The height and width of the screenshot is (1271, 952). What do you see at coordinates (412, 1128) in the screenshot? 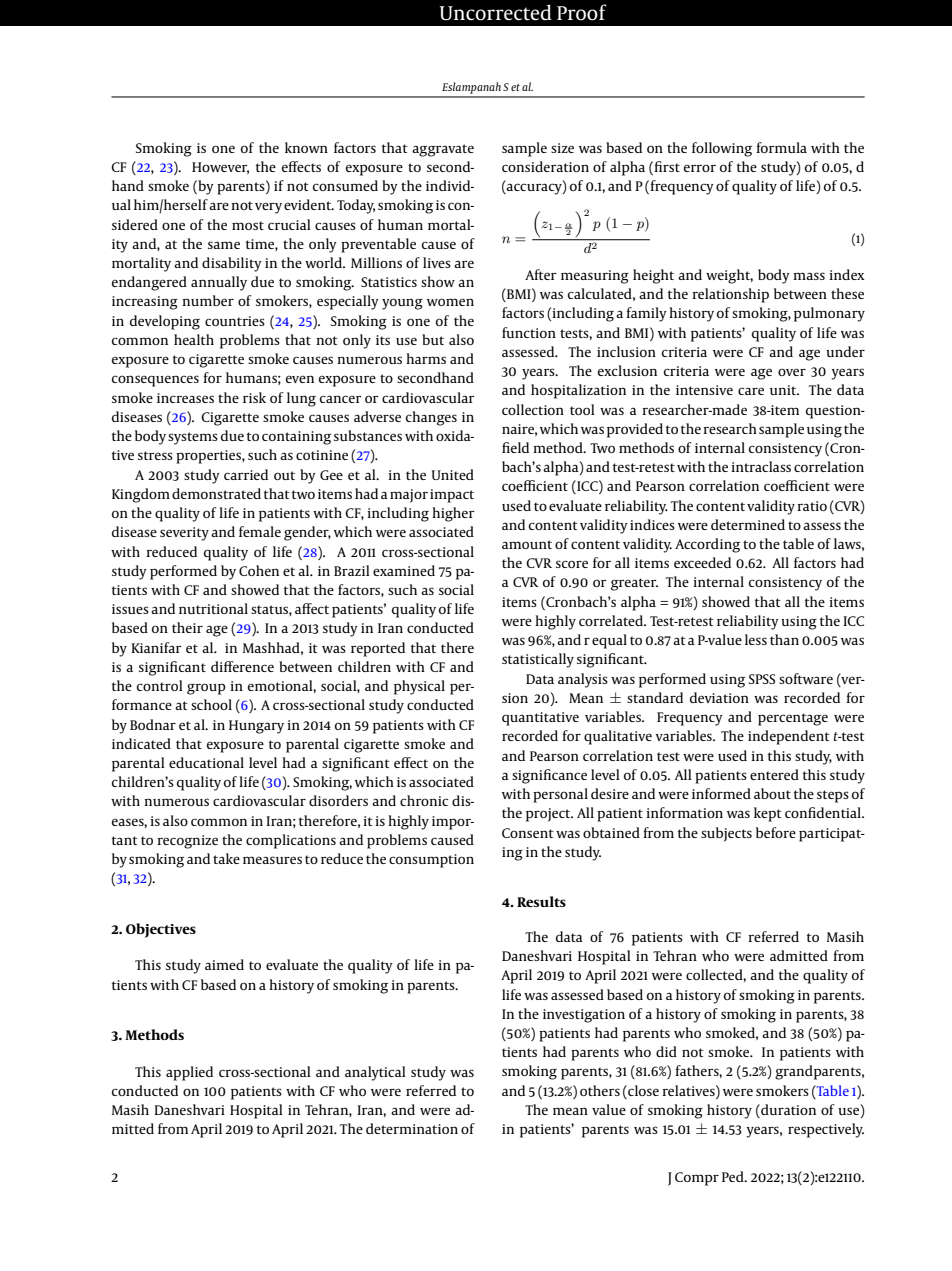
I see `determination` at bounding box center [412, 1128].
